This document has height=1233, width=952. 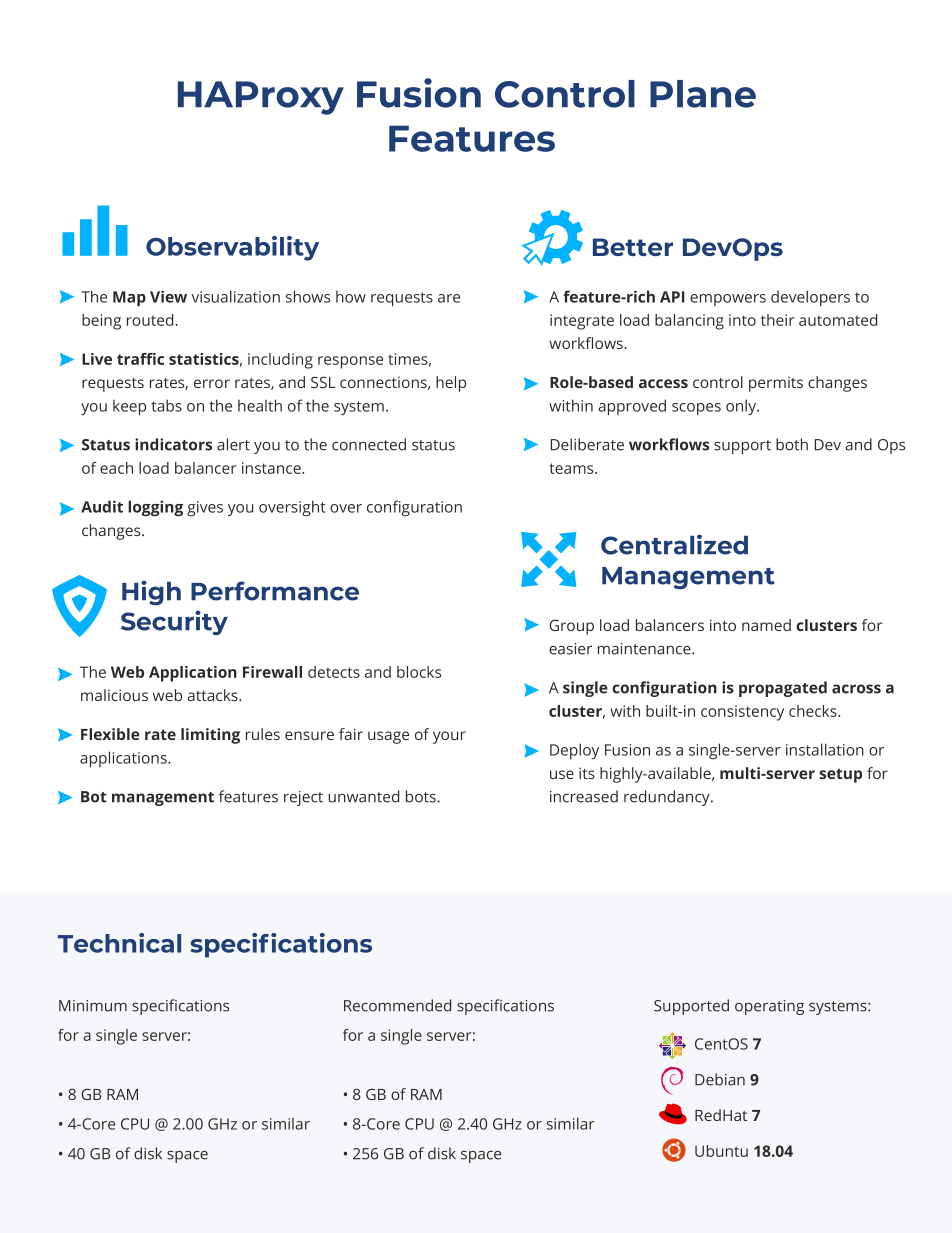 I want to click on error, so click(x=212, y=383).
